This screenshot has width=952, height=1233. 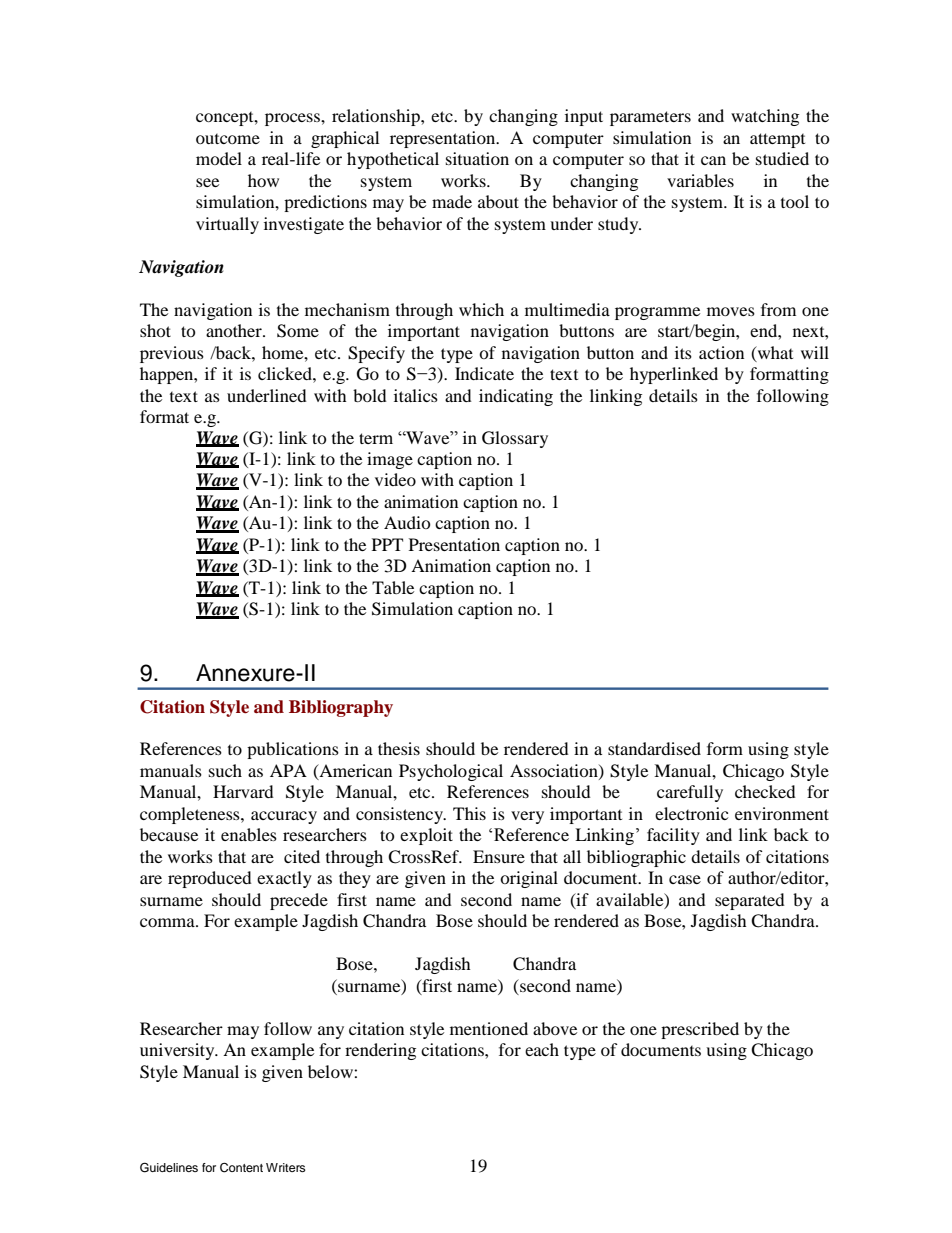 I want to click on Bibliography, so click(x=341, y=708).
